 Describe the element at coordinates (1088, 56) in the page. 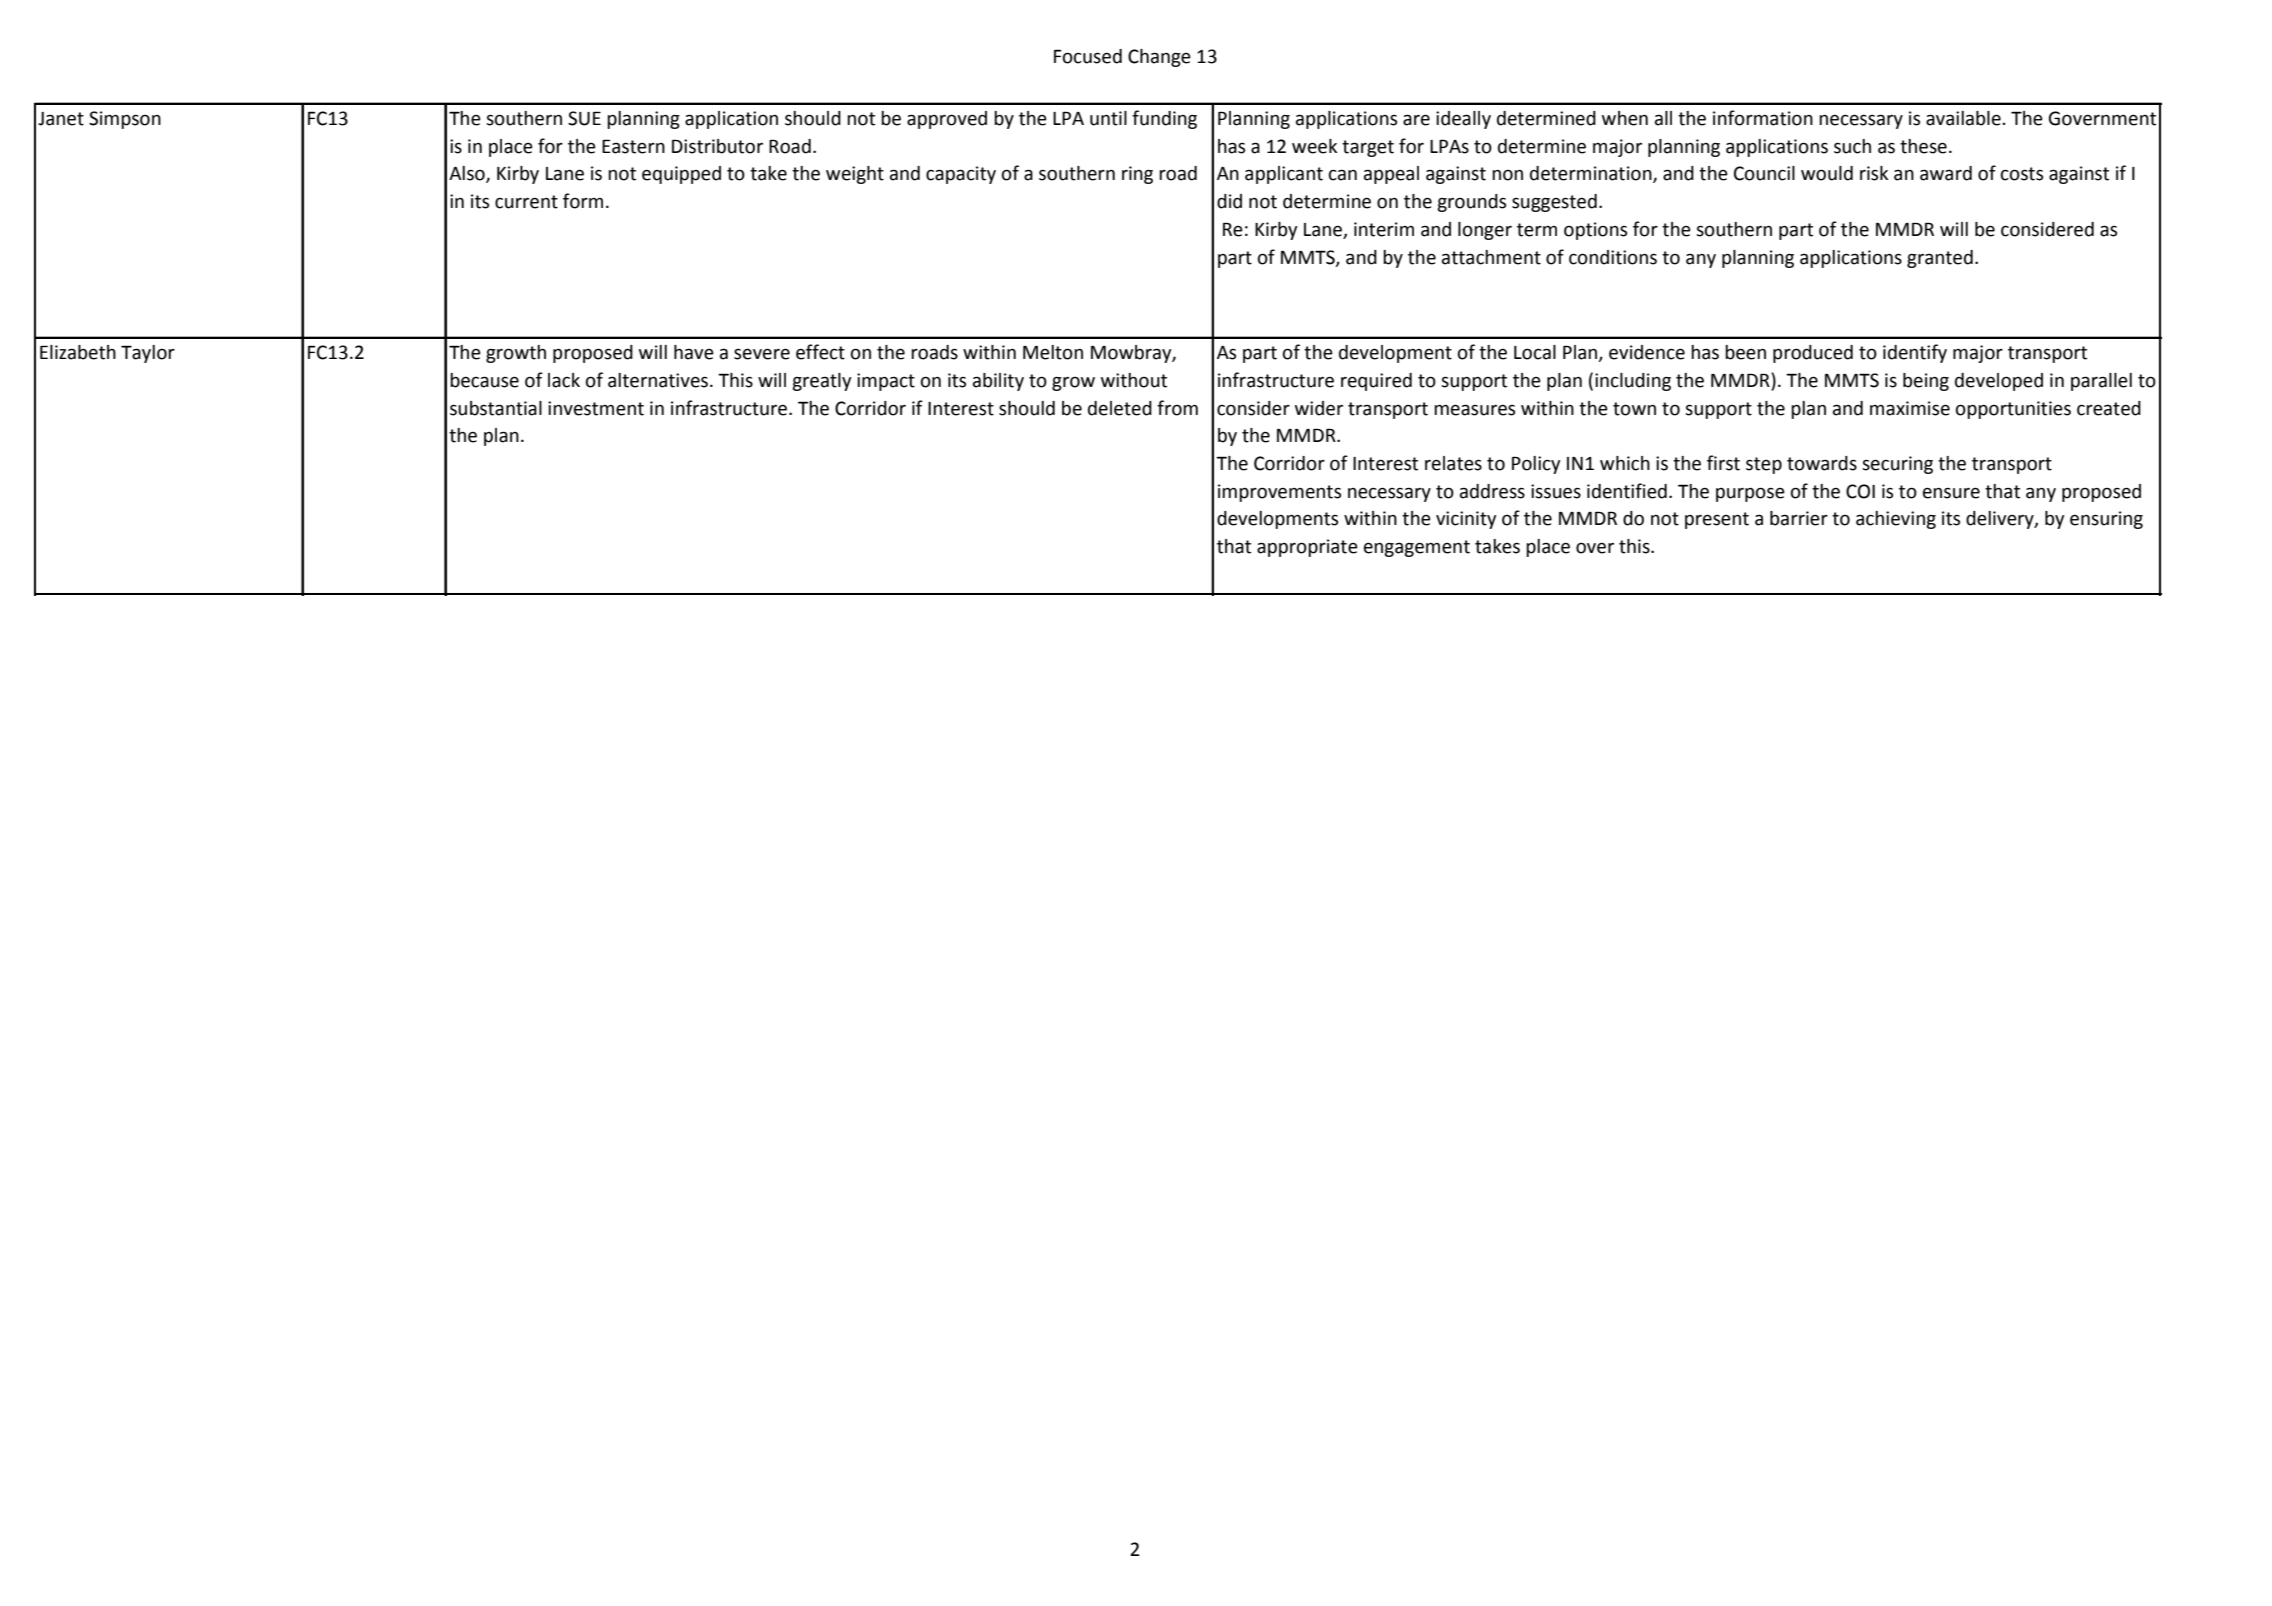

I see `Focused` at that location.
